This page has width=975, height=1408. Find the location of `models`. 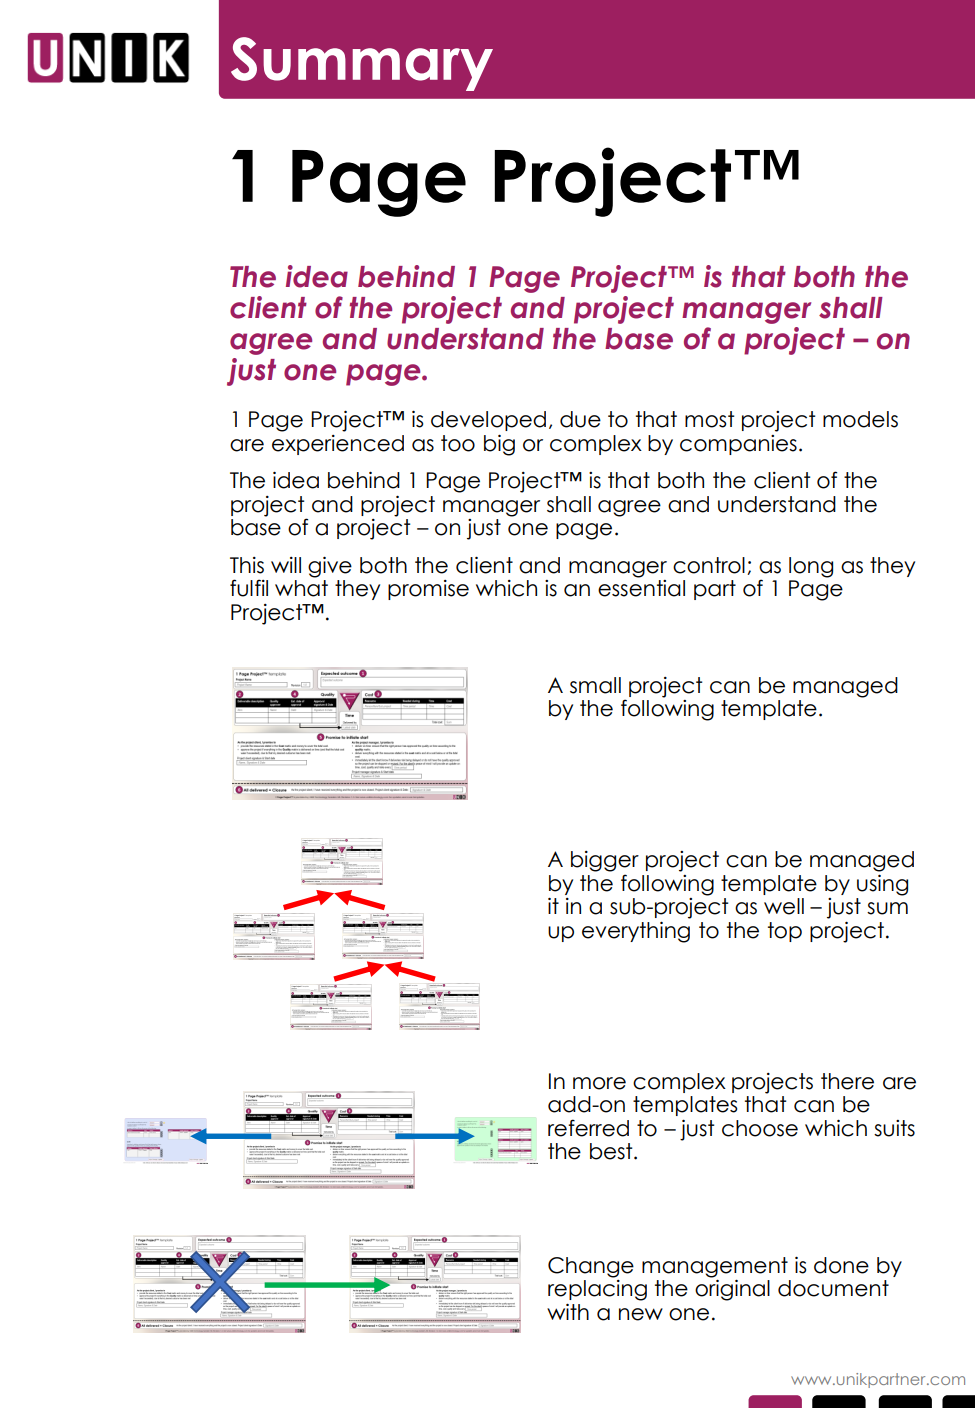

models is located at coordinates (860, 419).
